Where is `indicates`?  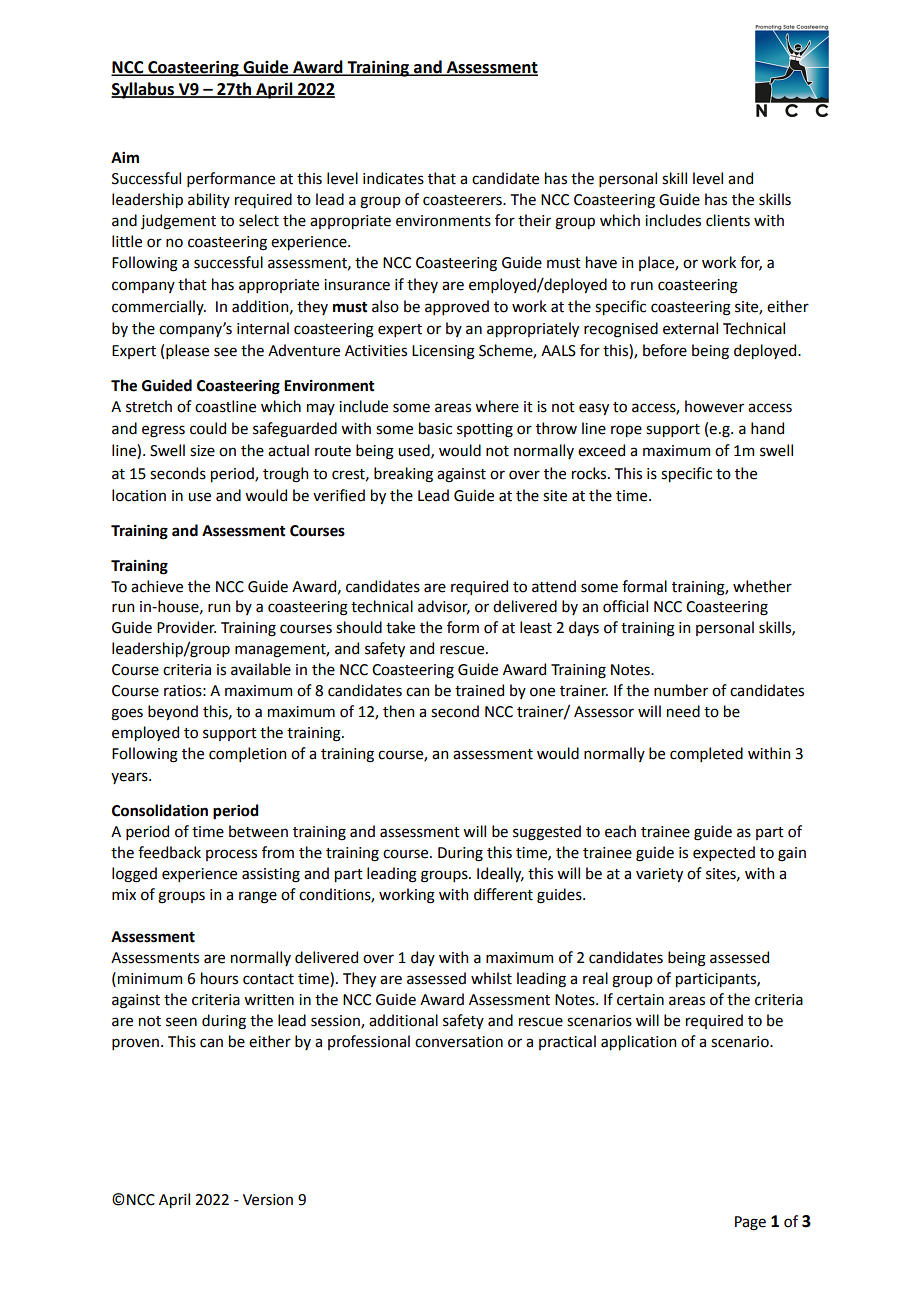
indicates is located at coordinates (393, 178).
